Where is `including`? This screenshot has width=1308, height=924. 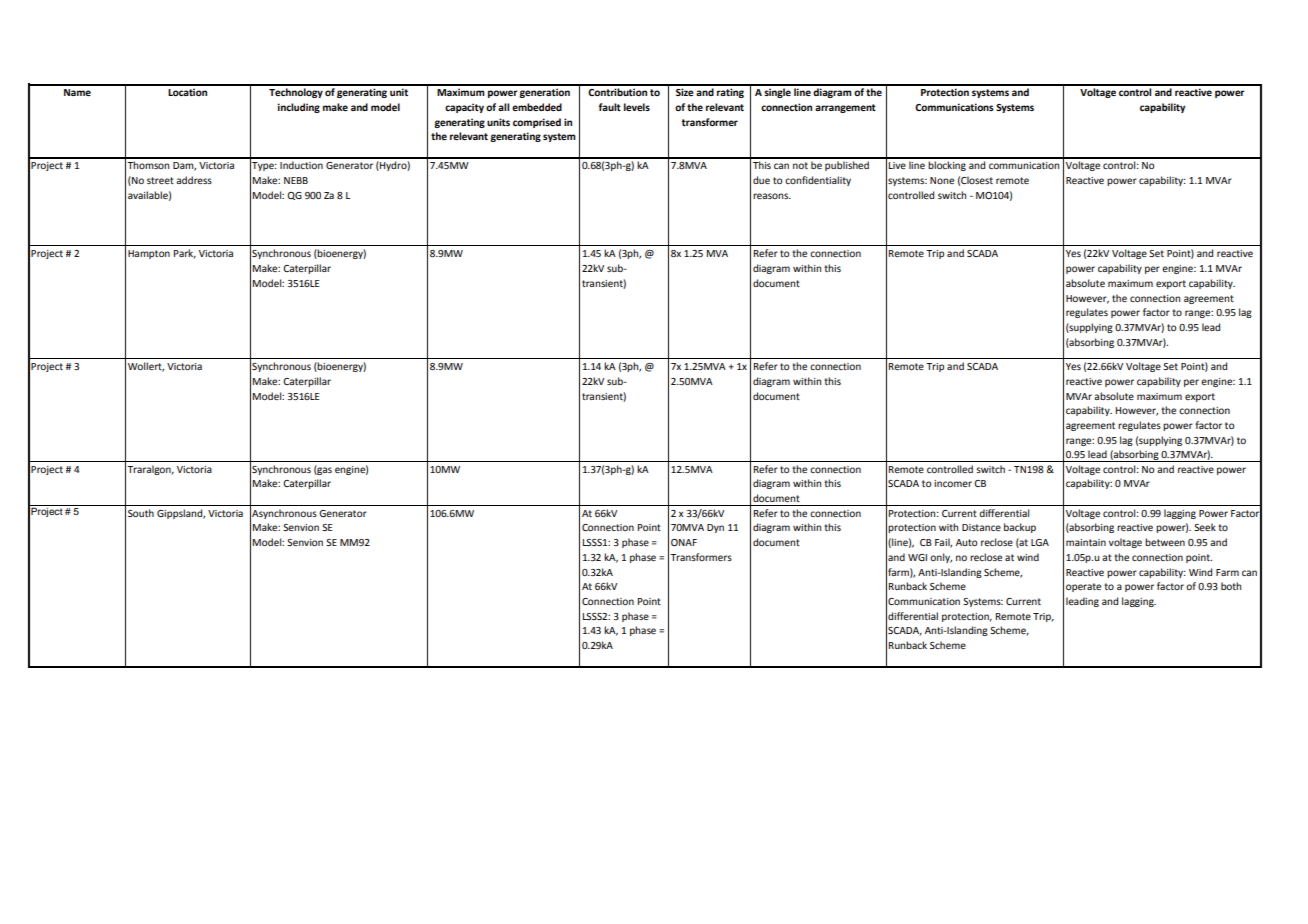 including is located at coordinates (299, 108).
